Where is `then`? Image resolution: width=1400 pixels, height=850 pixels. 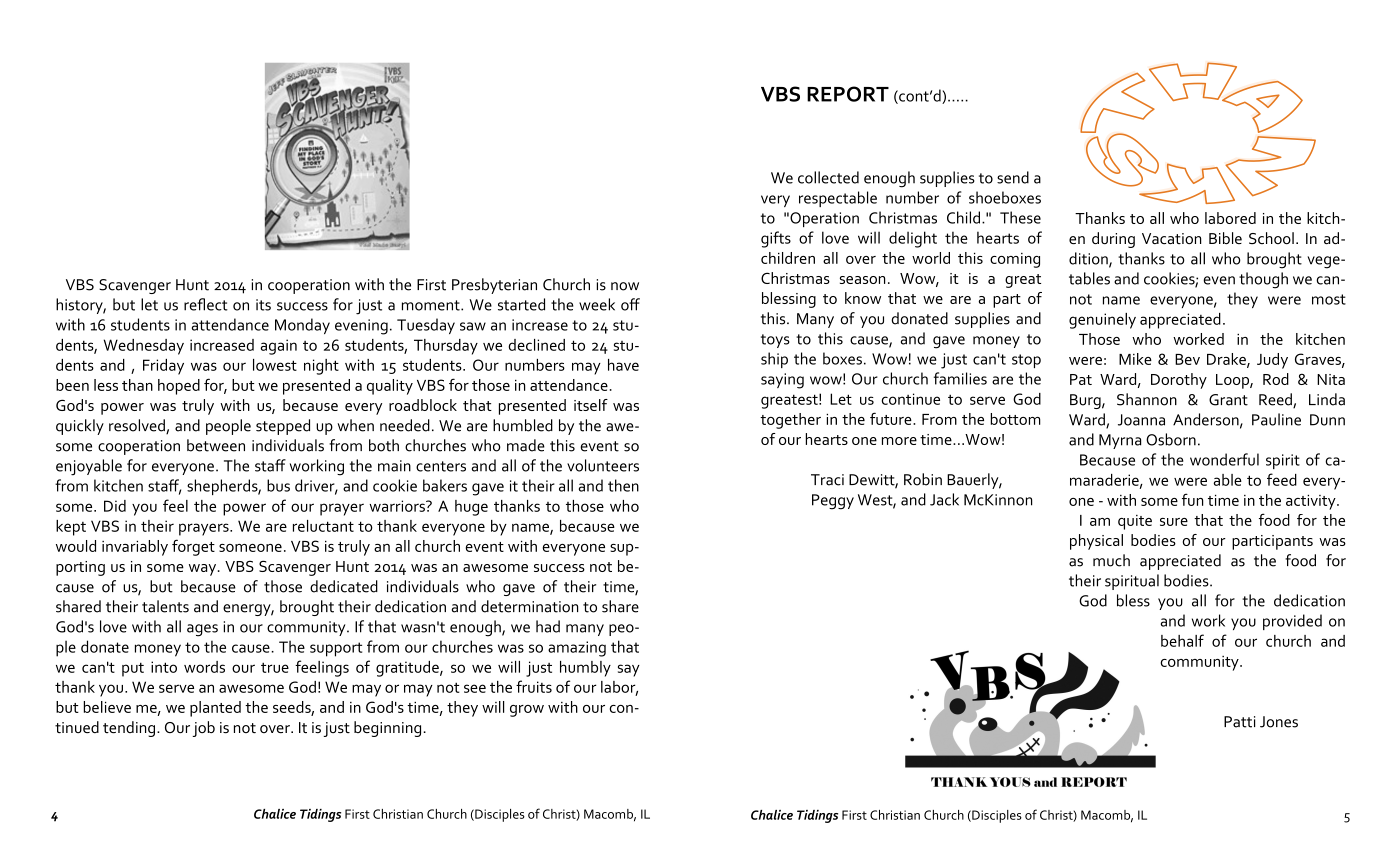
then is located at coordinates (623, 485).
